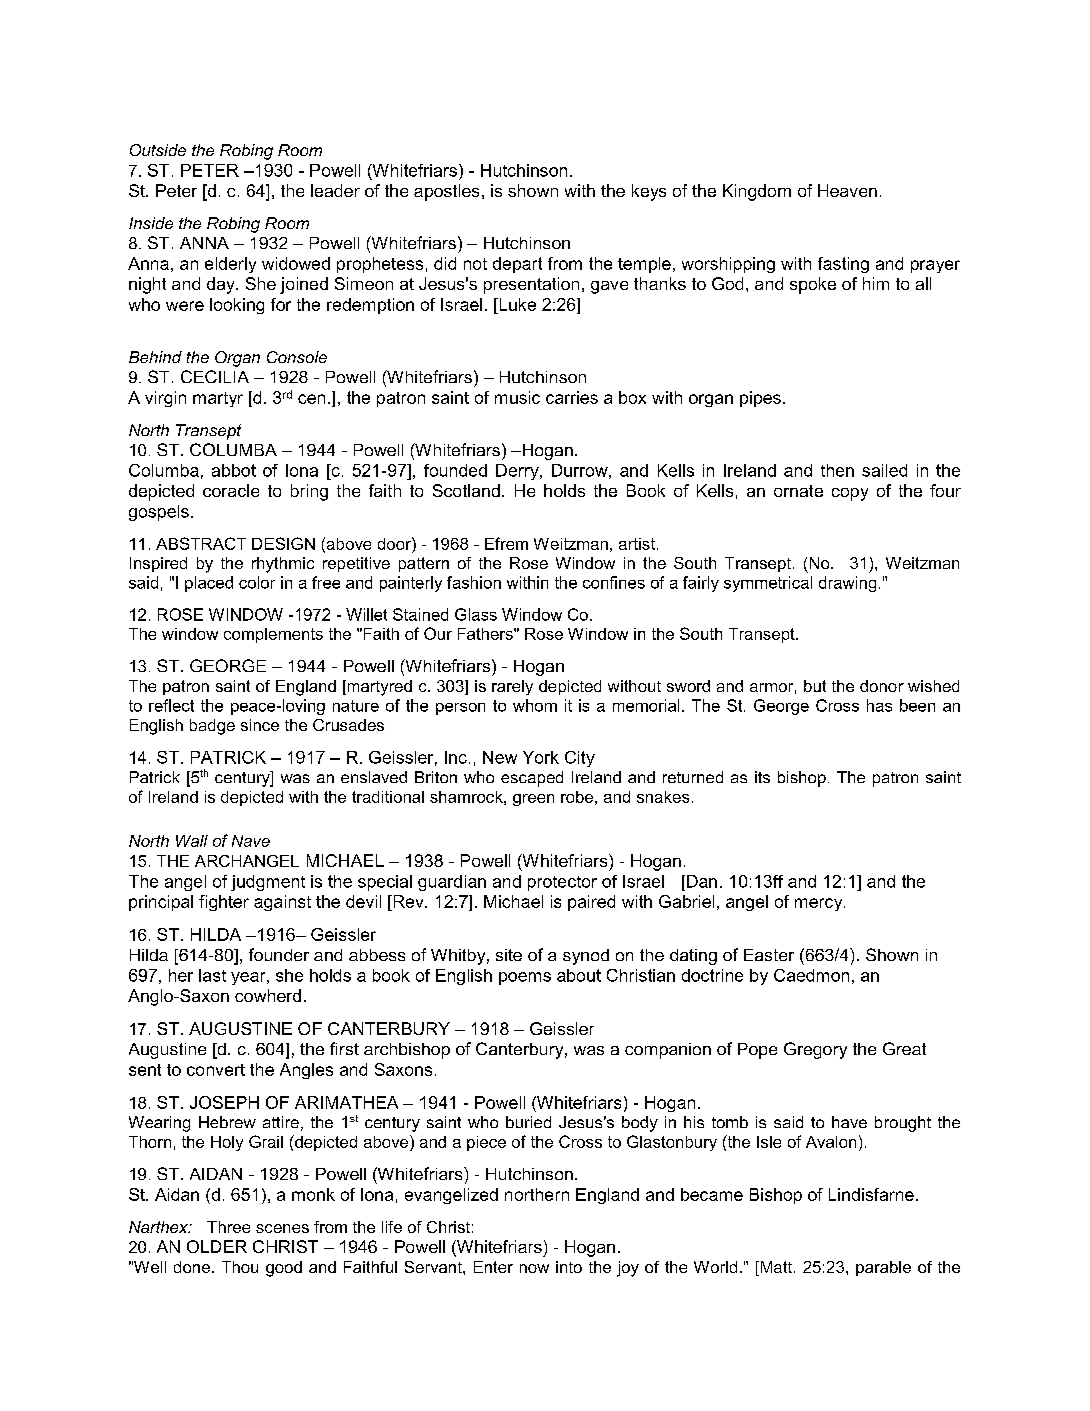 The width and height of the screenshot is (1090, 1411). I want to click on apostles, so click(446, 192).
